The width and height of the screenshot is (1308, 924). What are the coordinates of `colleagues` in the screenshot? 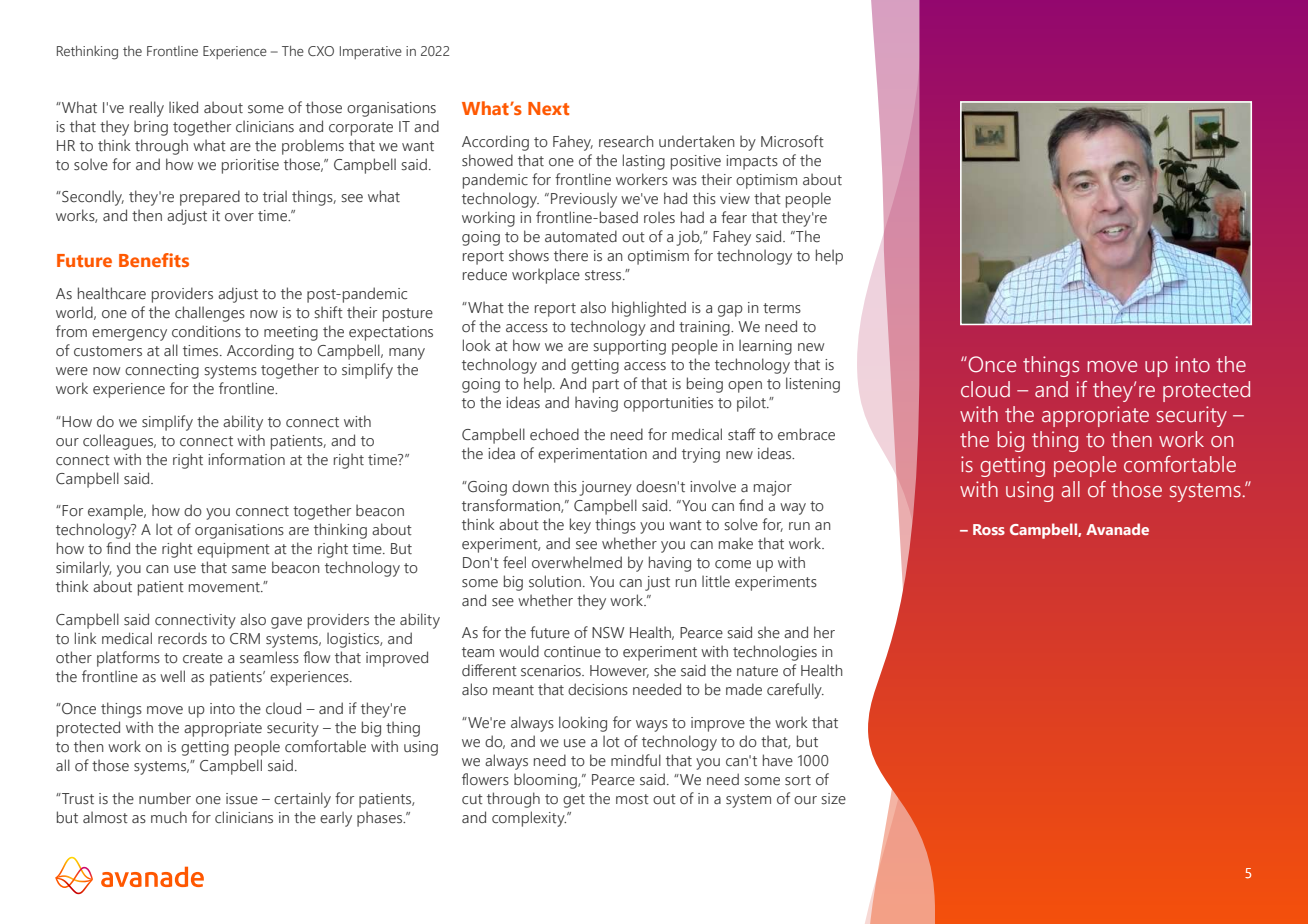 It's located at (119, 442).
